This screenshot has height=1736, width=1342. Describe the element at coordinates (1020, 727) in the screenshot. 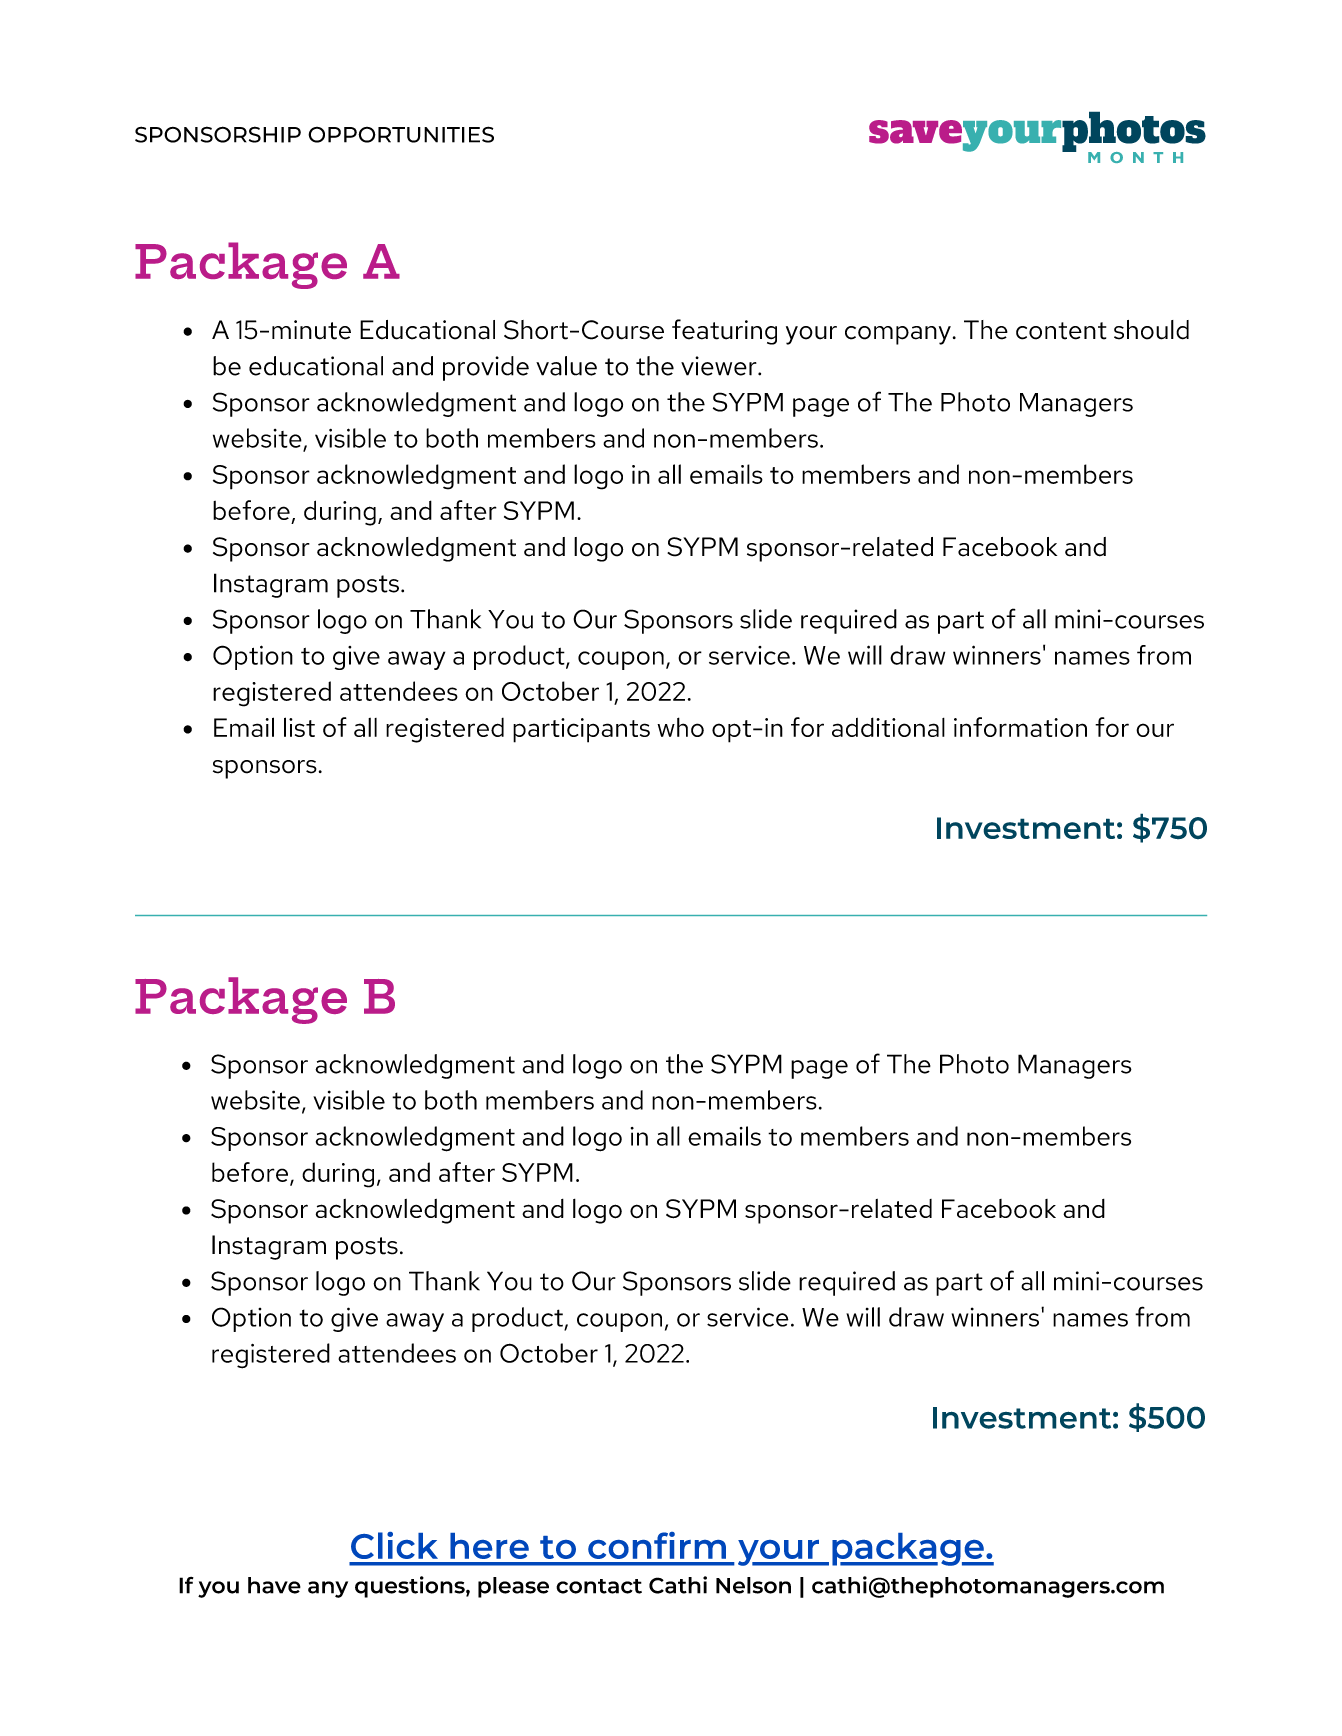

I see `information` at that location.
